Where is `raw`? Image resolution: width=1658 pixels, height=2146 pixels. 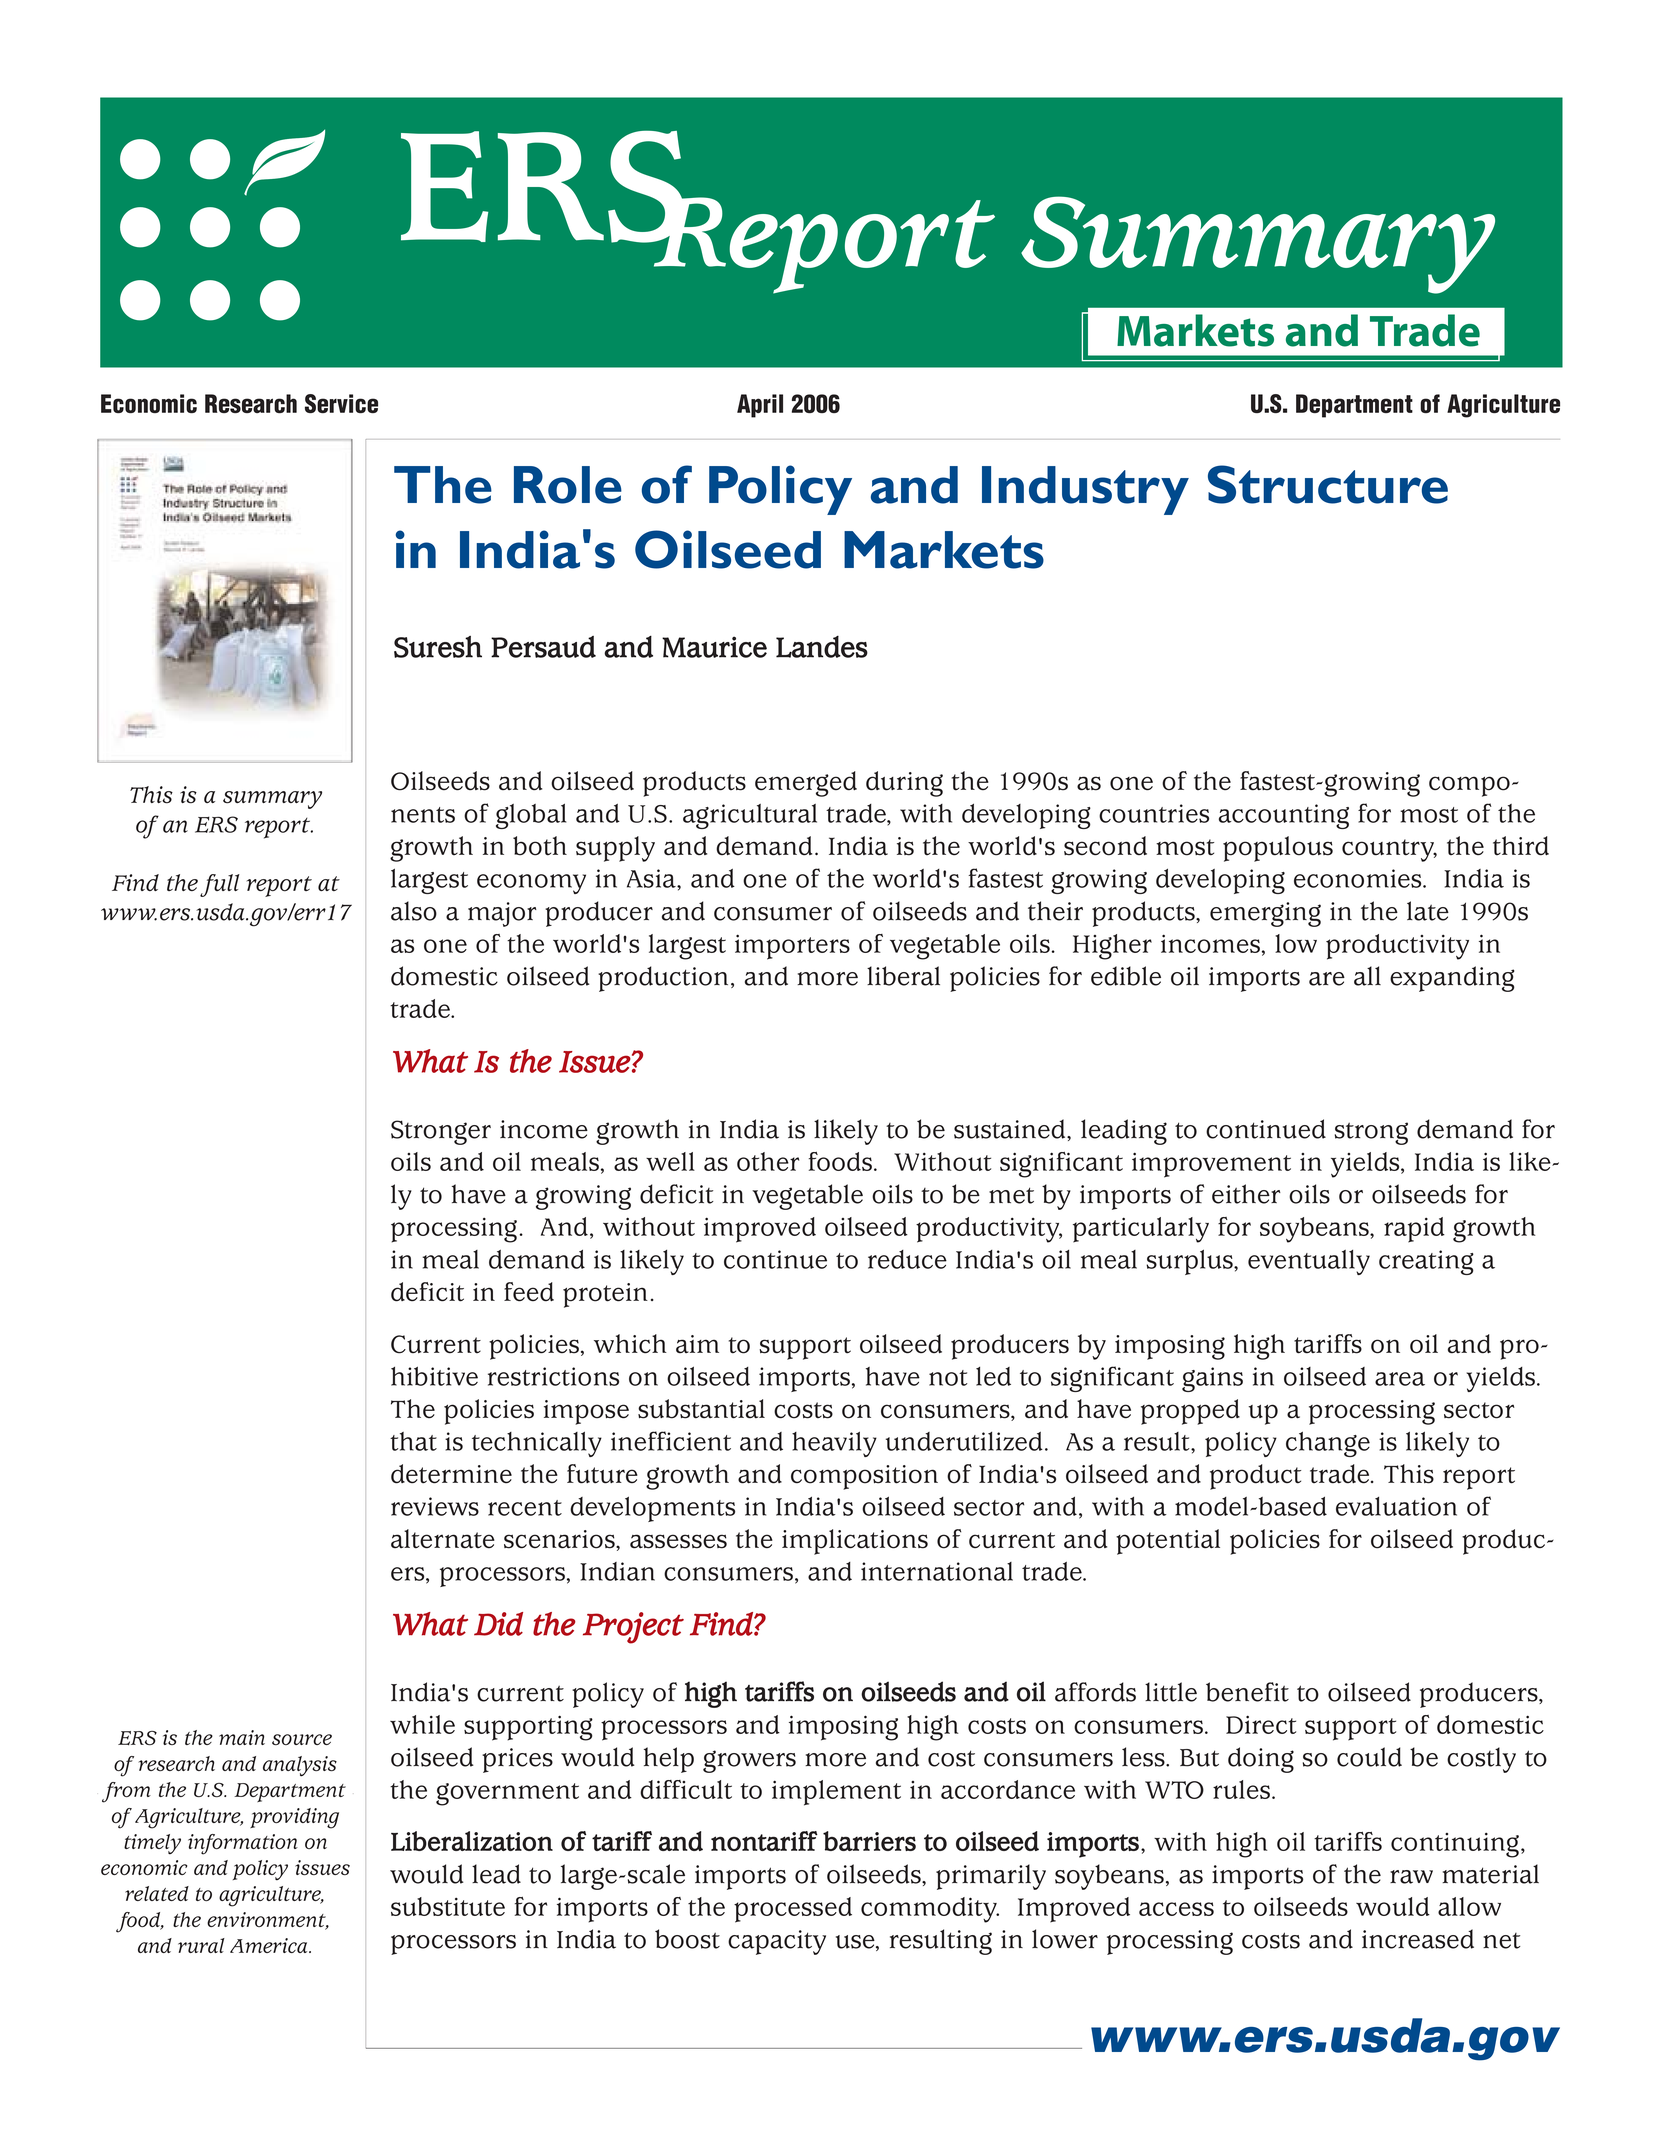 raw is located at coordinates (1411, 1877).
